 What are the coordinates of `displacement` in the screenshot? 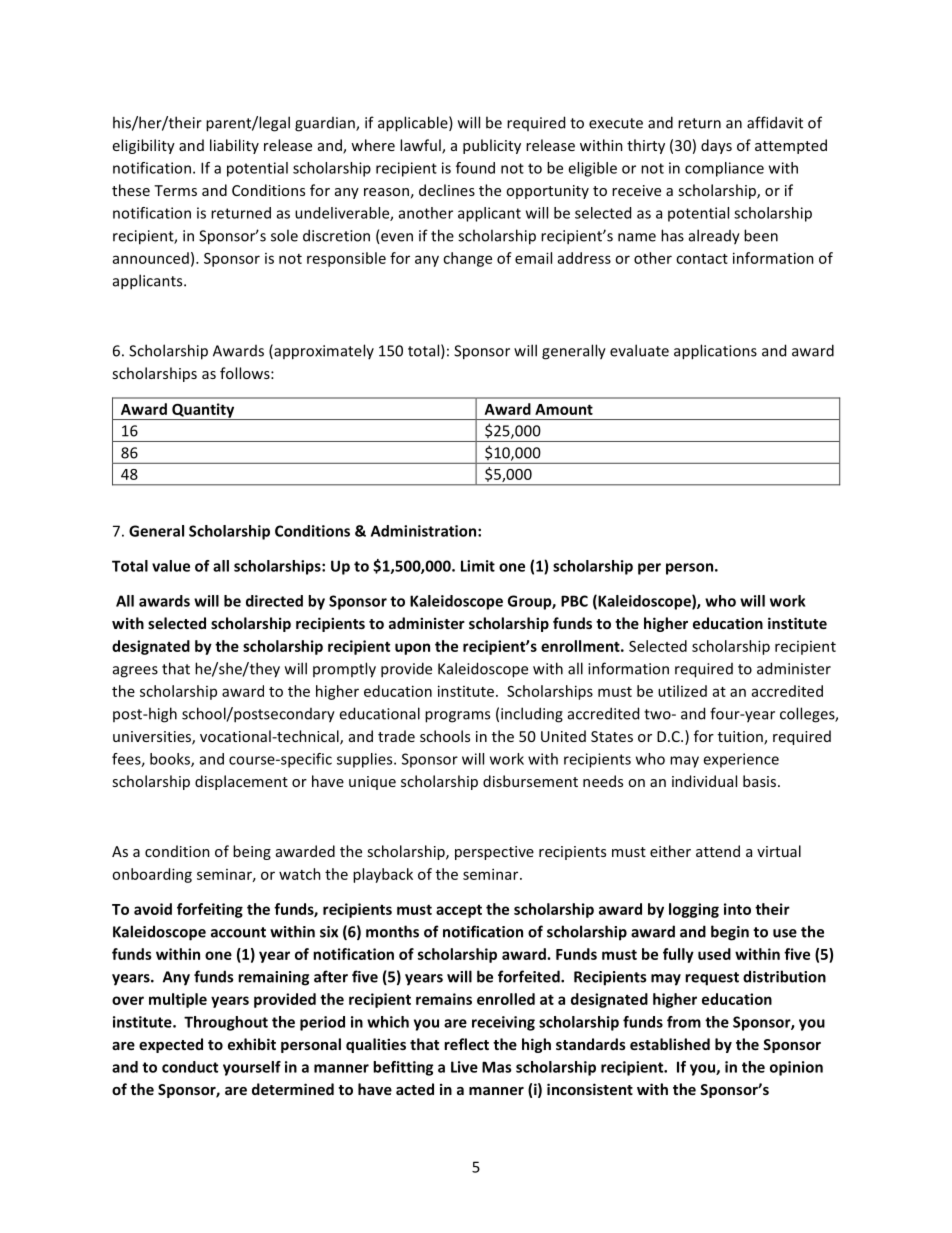 It's located at (241, 782).
